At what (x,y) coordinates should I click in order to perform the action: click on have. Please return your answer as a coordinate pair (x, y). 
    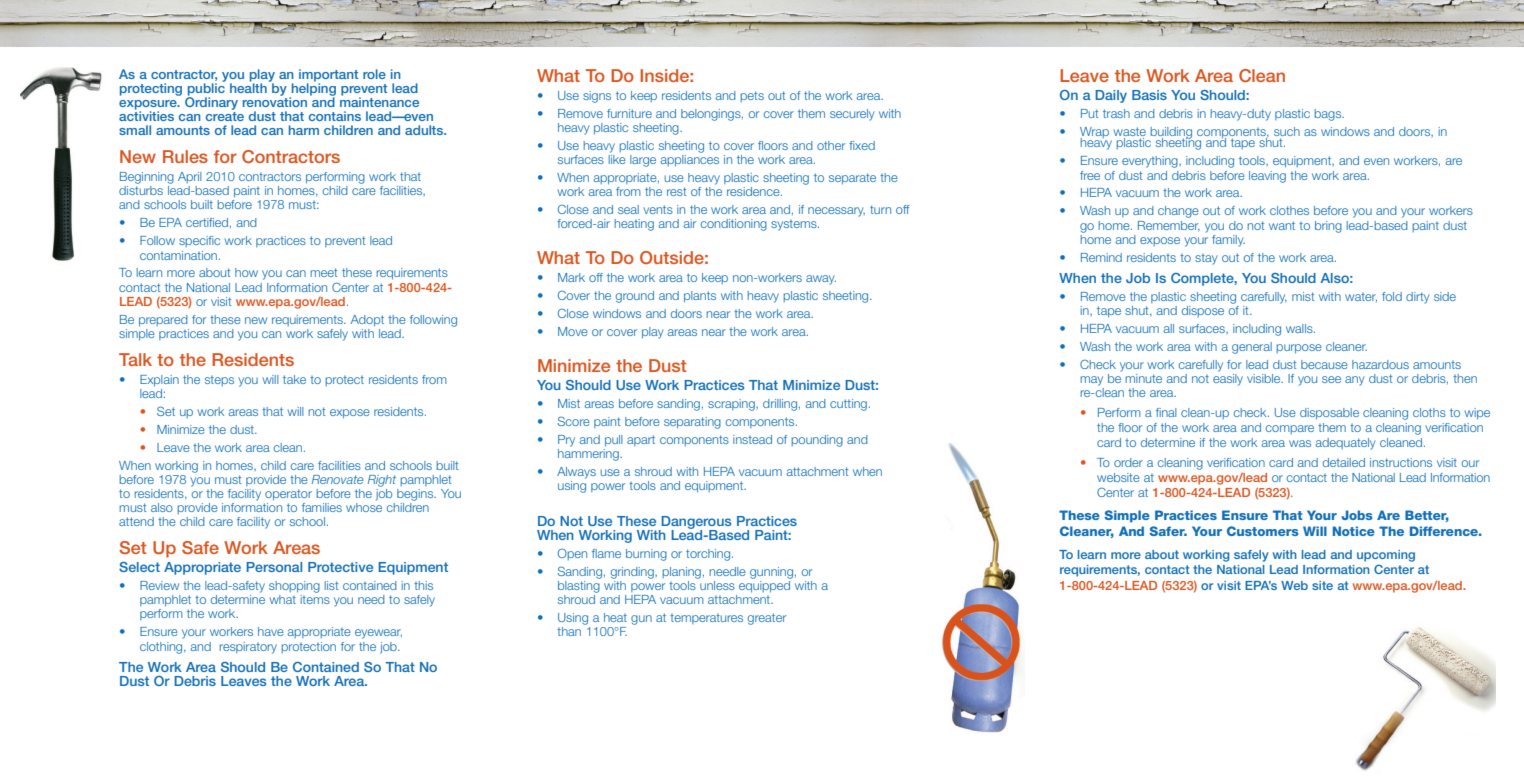
    Looking at the image, I should click on (271, 631).
